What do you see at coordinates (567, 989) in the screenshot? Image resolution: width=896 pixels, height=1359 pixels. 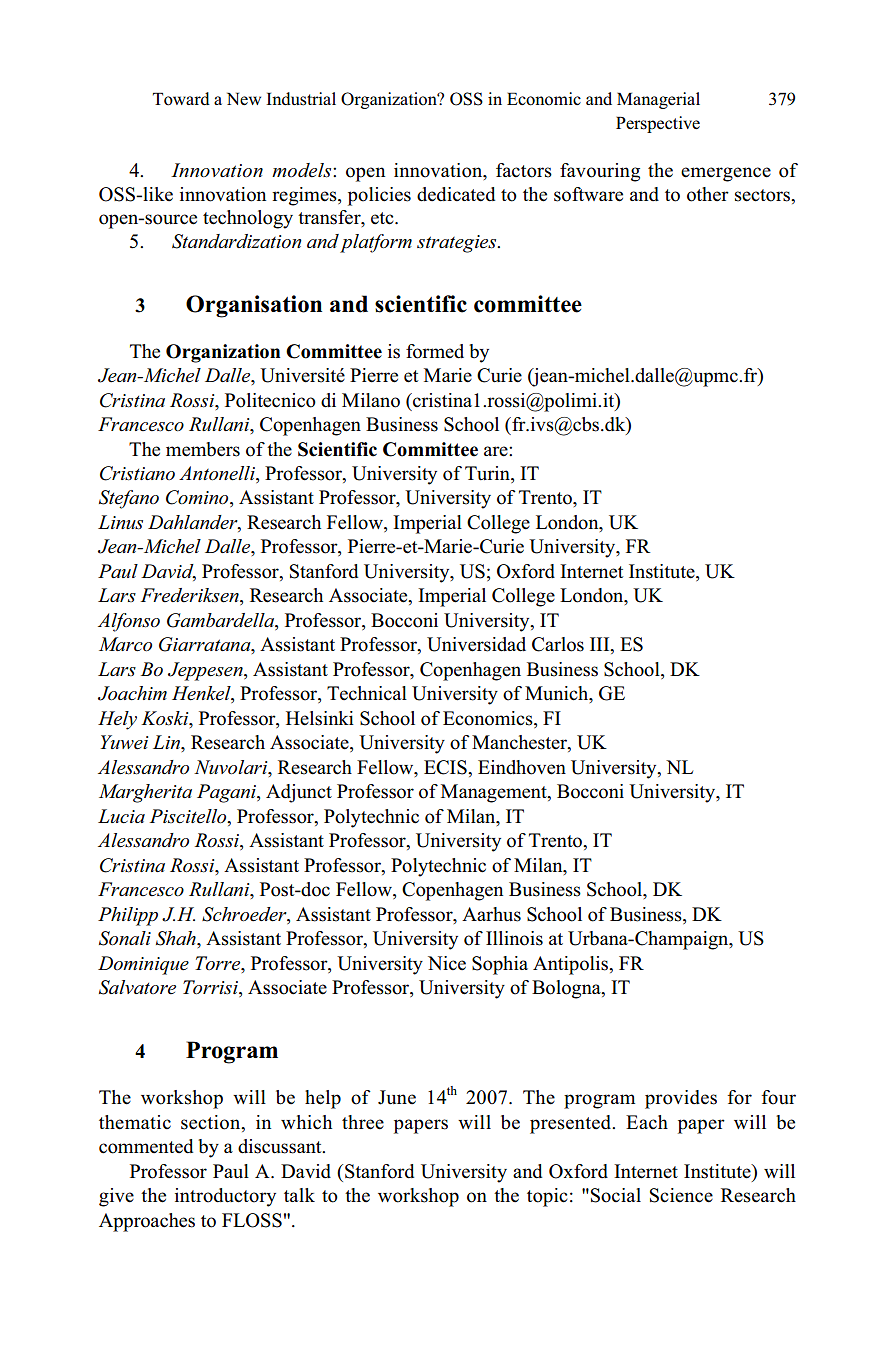 I see `Bologna` at bounding box center [567, 989].
